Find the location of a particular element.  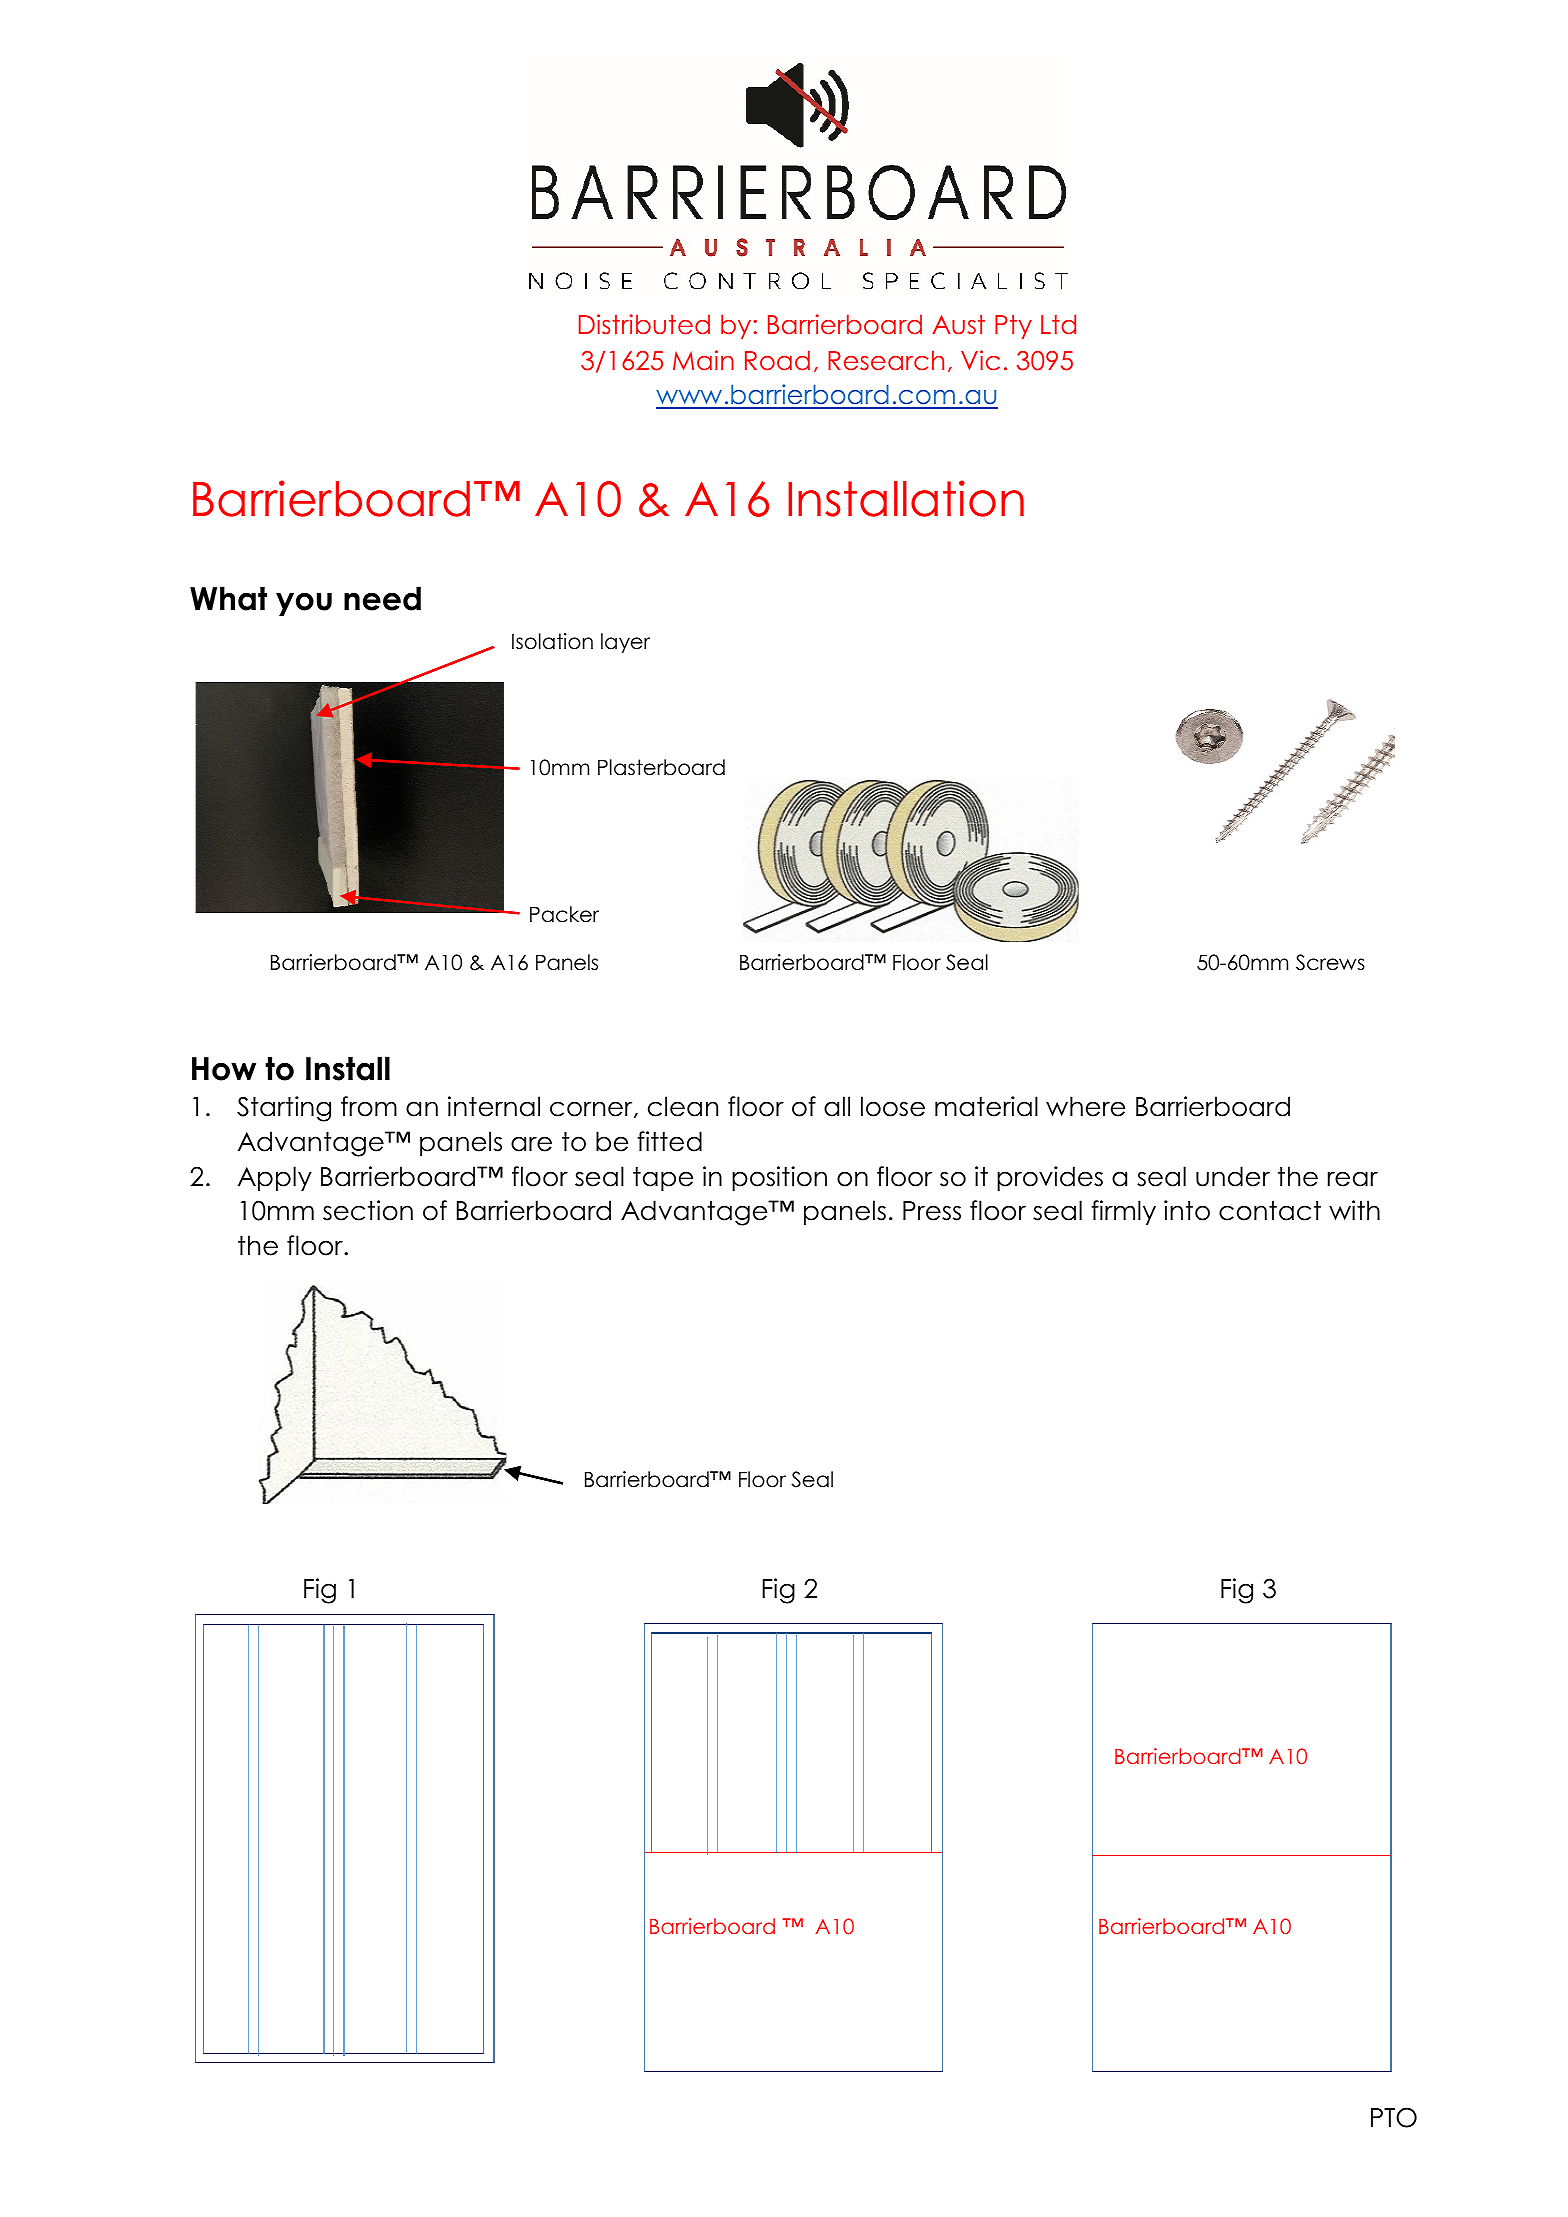

Screws is located at coordinates (1330, 962).
